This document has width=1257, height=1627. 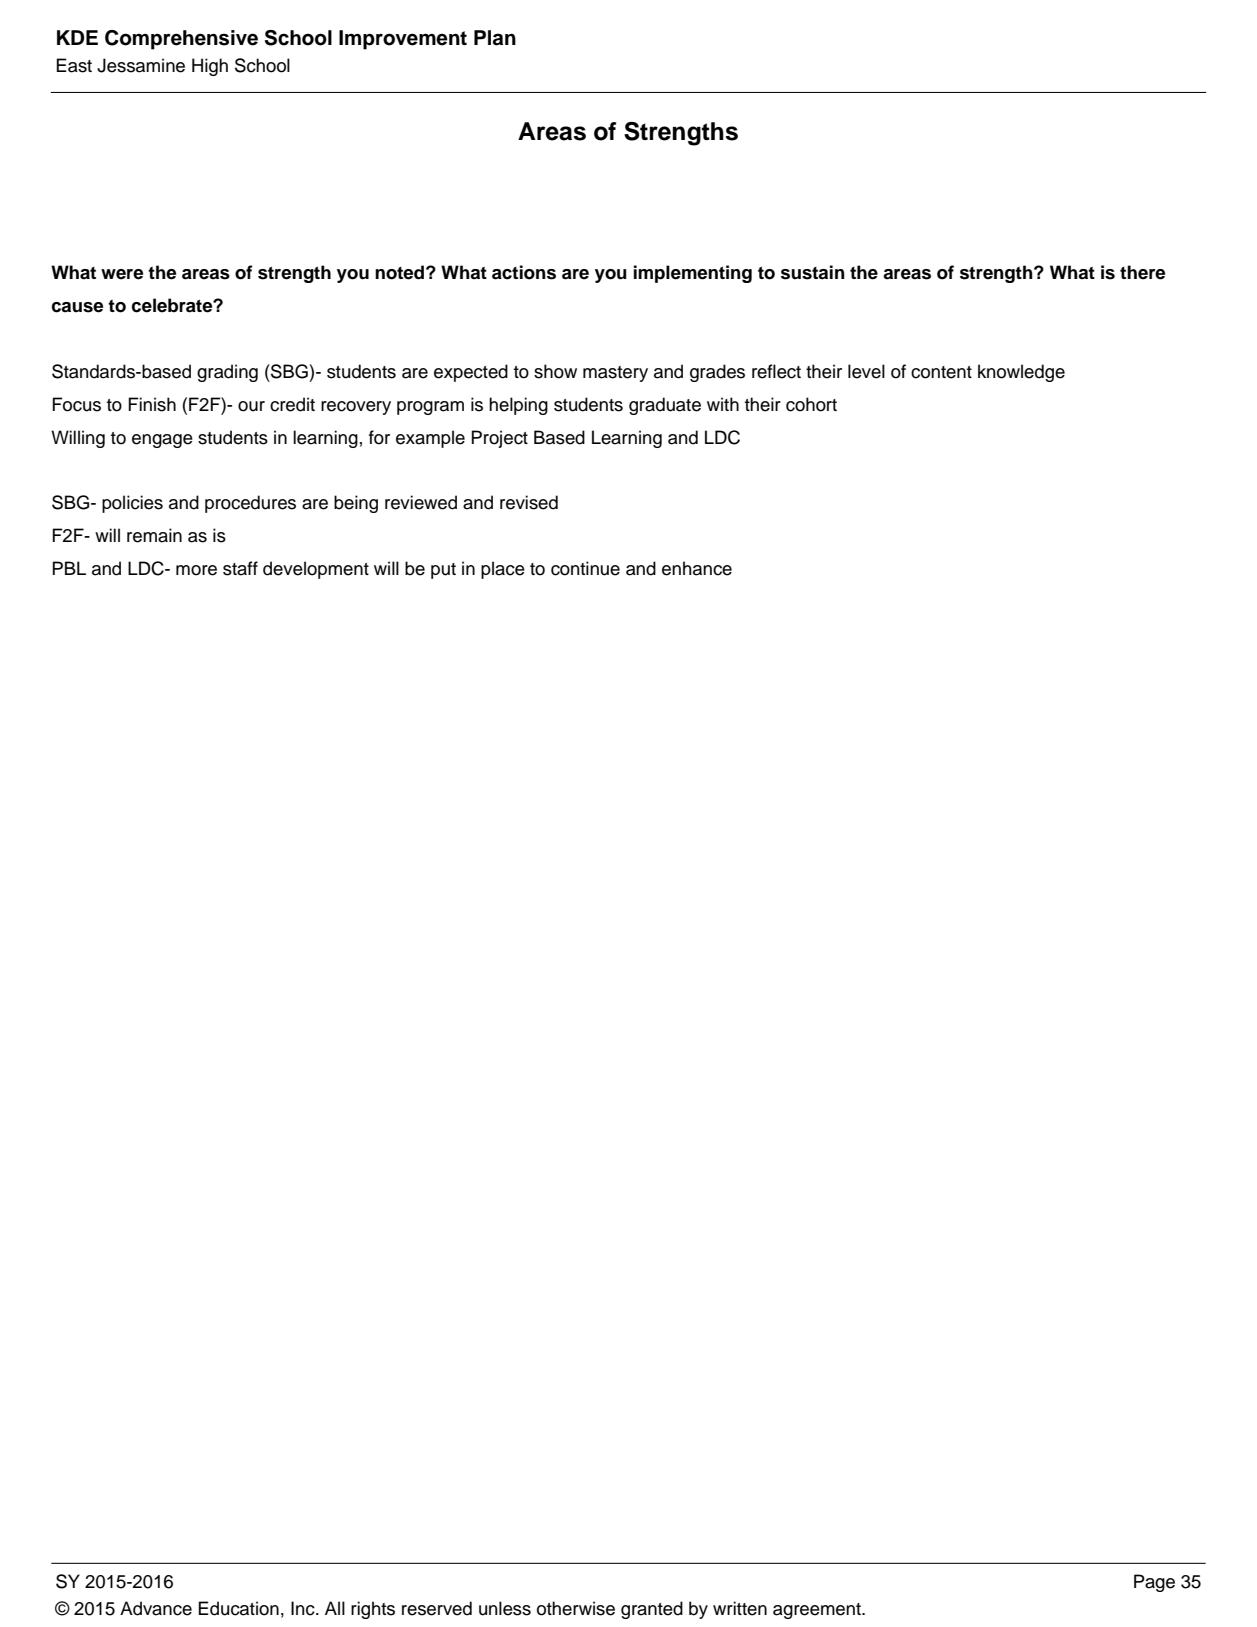 I want to click on there, so click(x=1142, y=272).
